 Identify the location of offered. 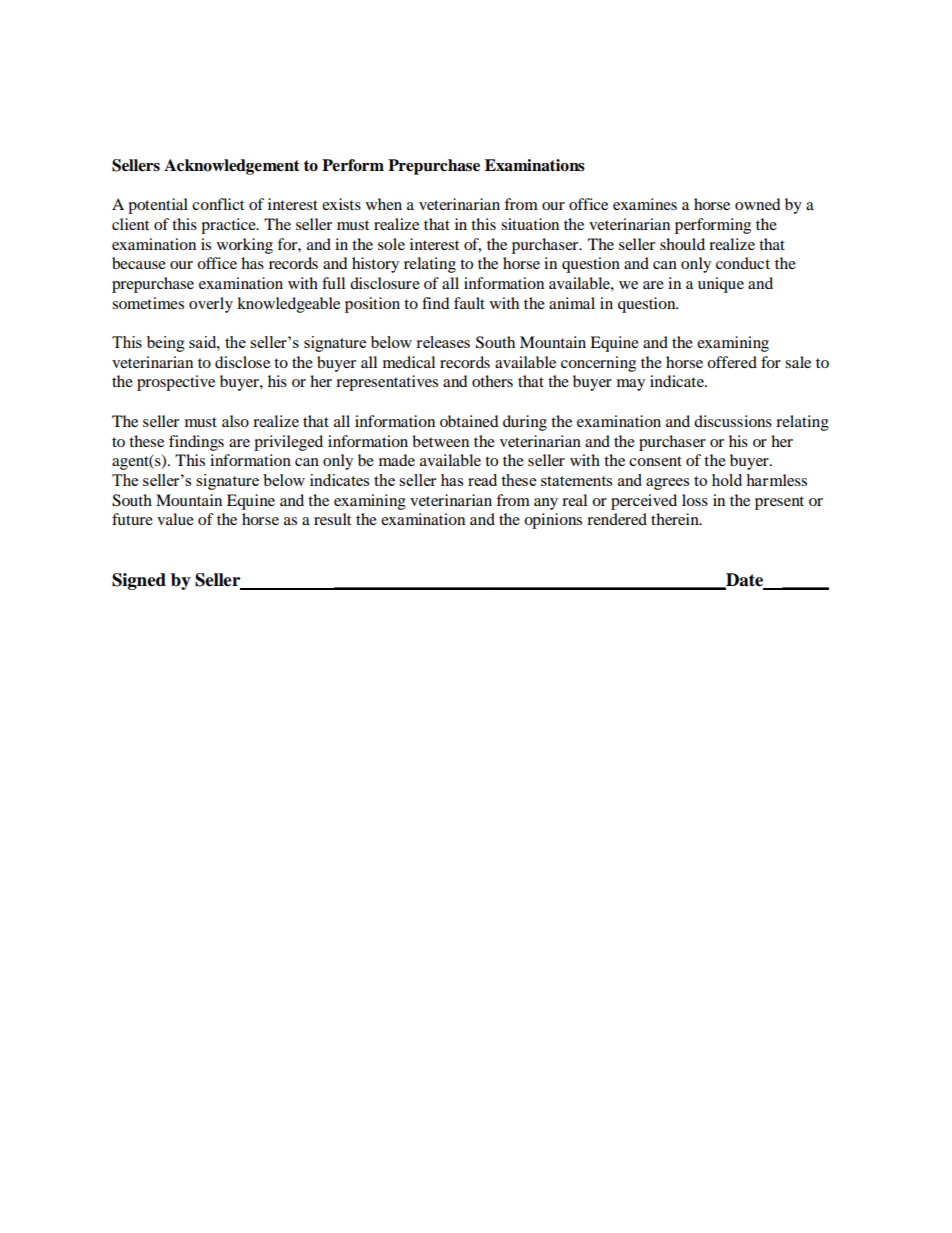
(732, 362).
